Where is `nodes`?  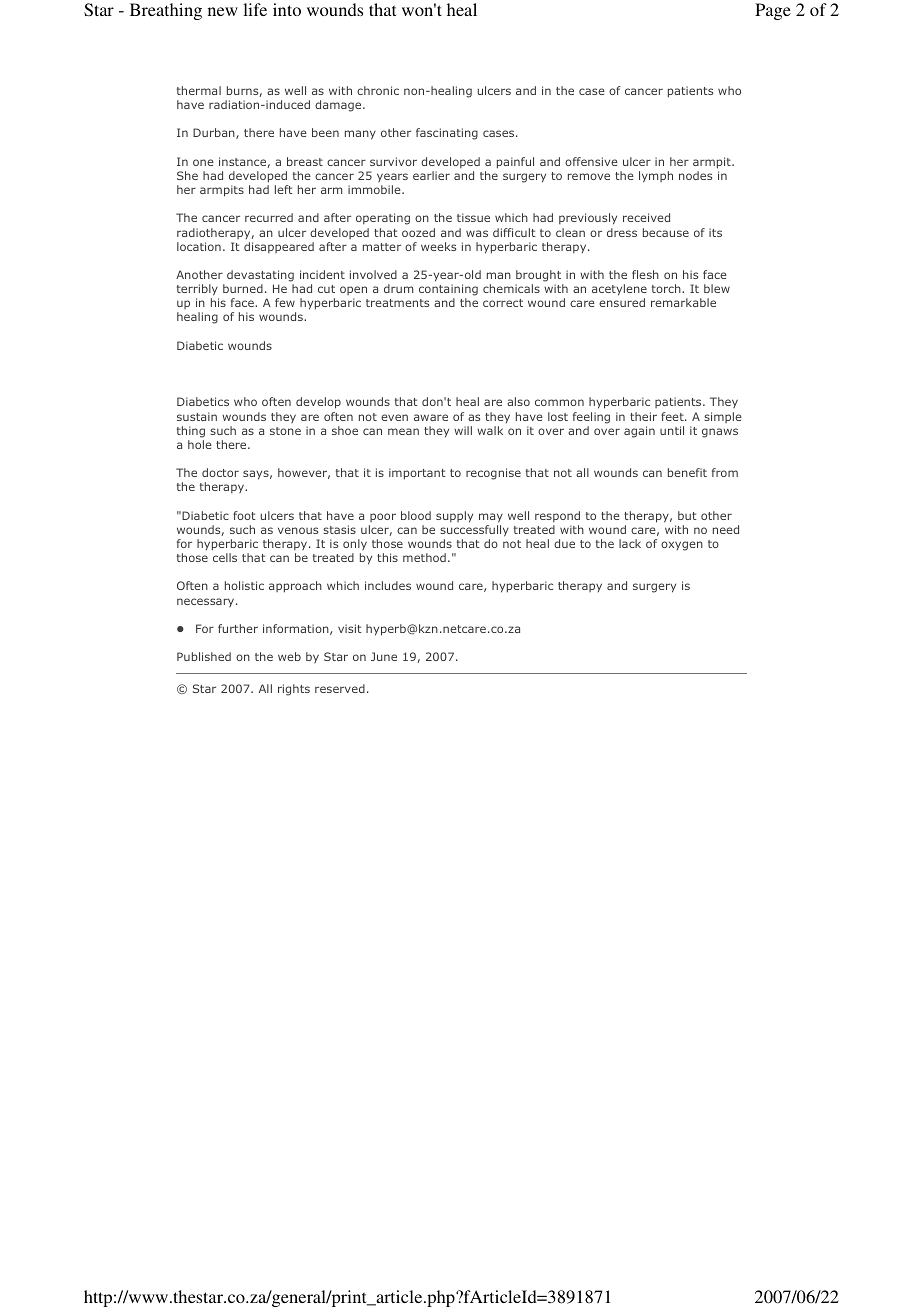
nodes is located at coordinates (695, 175).
